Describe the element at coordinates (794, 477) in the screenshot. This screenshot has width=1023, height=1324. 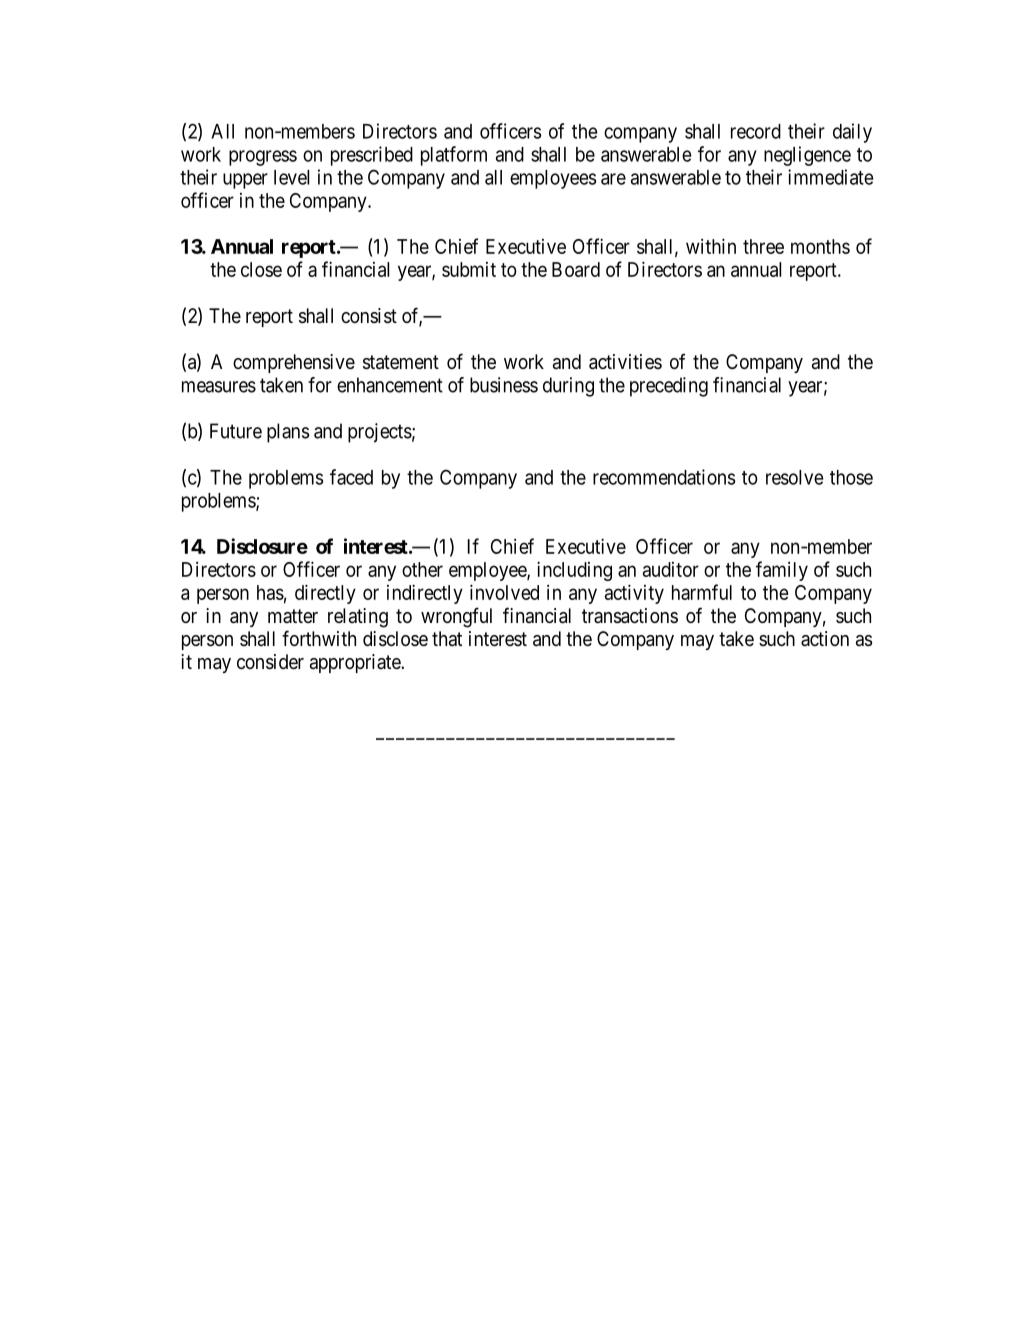
I see `resolve` at that location.
